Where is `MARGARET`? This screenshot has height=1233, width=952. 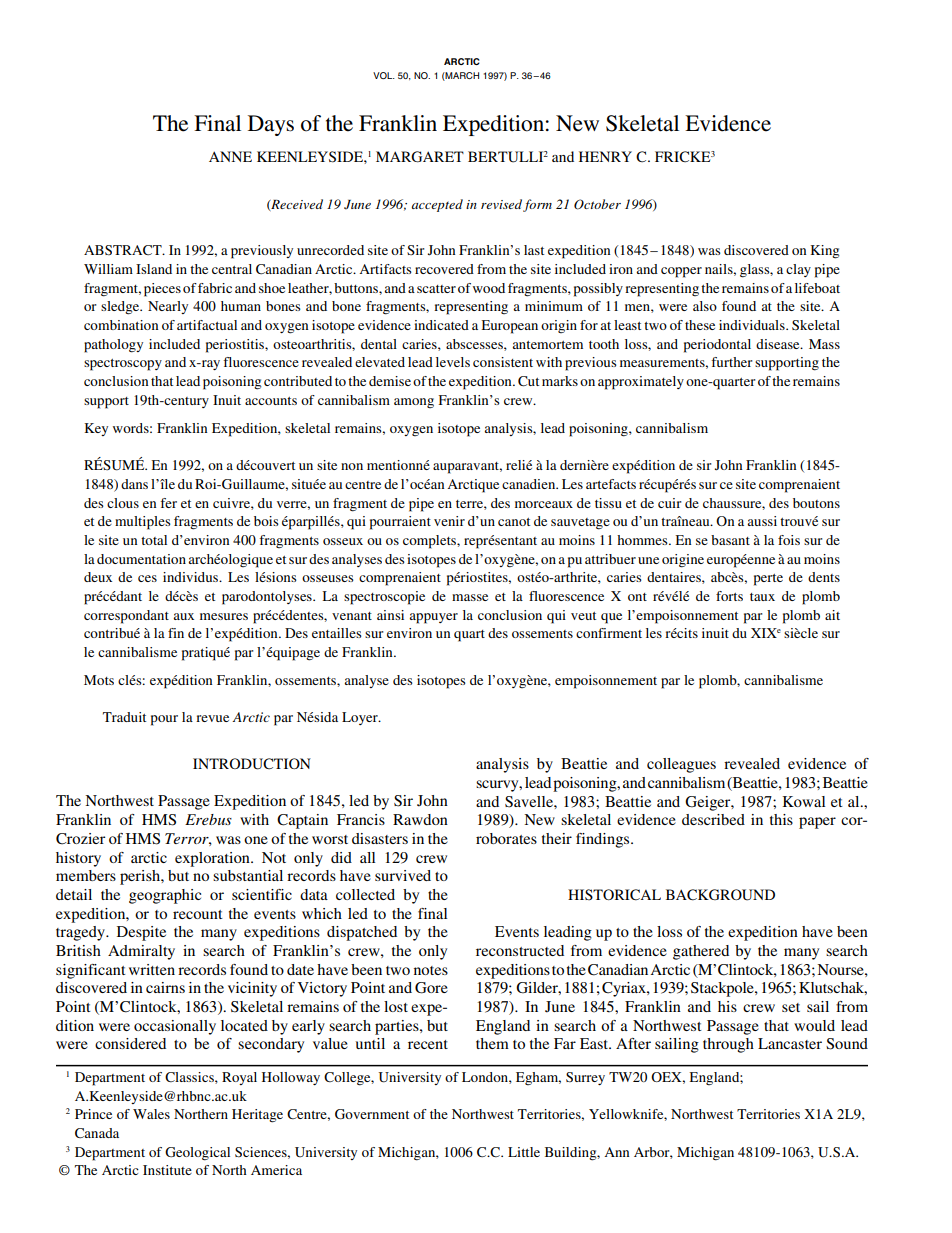
MARGARET is located at coordinates (420, 157).
